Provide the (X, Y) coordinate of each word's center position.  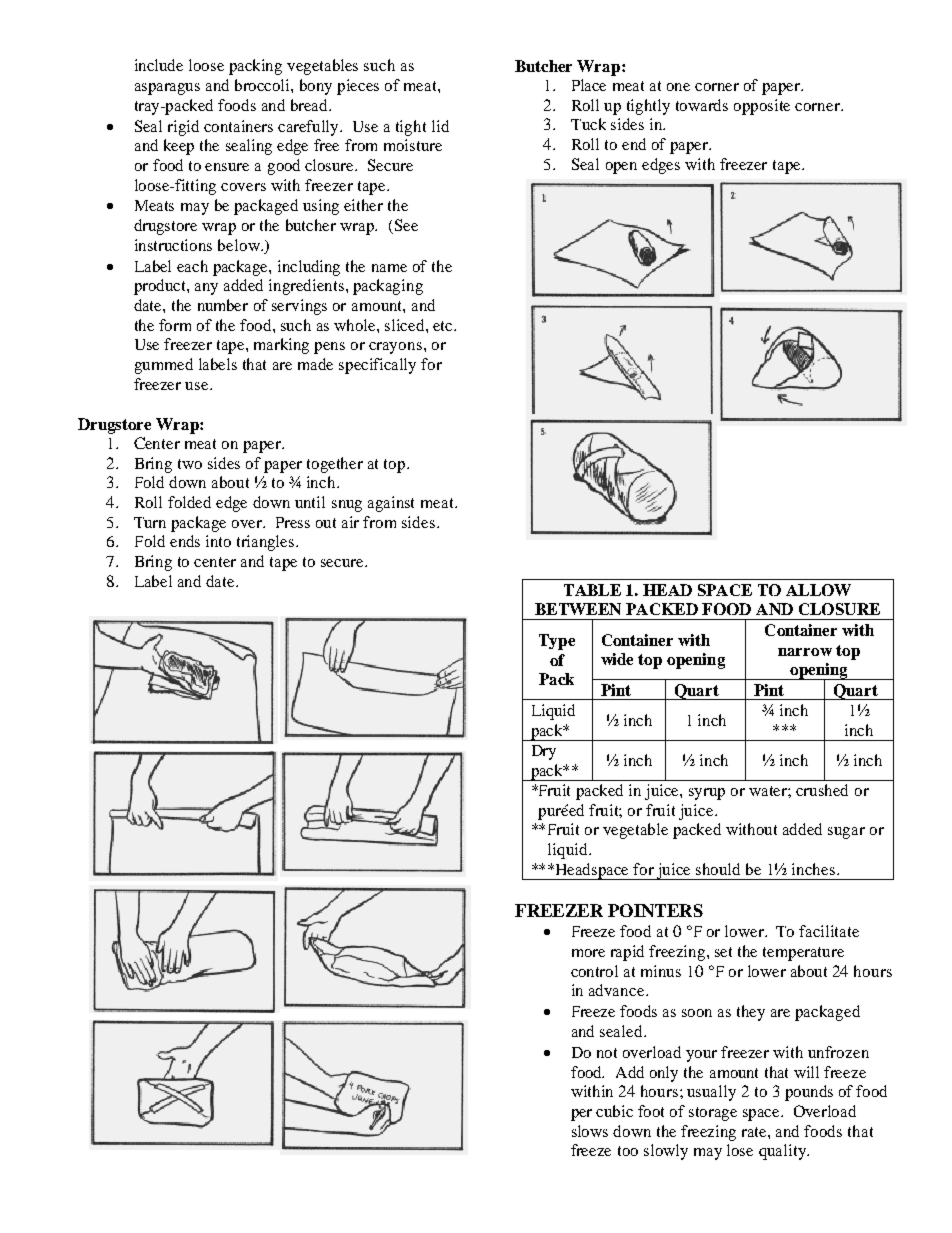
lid (440, 126)
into (218, 541)
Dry (544, 752)
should (718, 869)
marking (281, 346)
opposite (762, 107)
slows (590, 1131)
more (588, 953)
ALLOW (818, 590)
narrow (805, 652)
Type (557, 642)
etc (444, 326)
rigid (183, 128)
